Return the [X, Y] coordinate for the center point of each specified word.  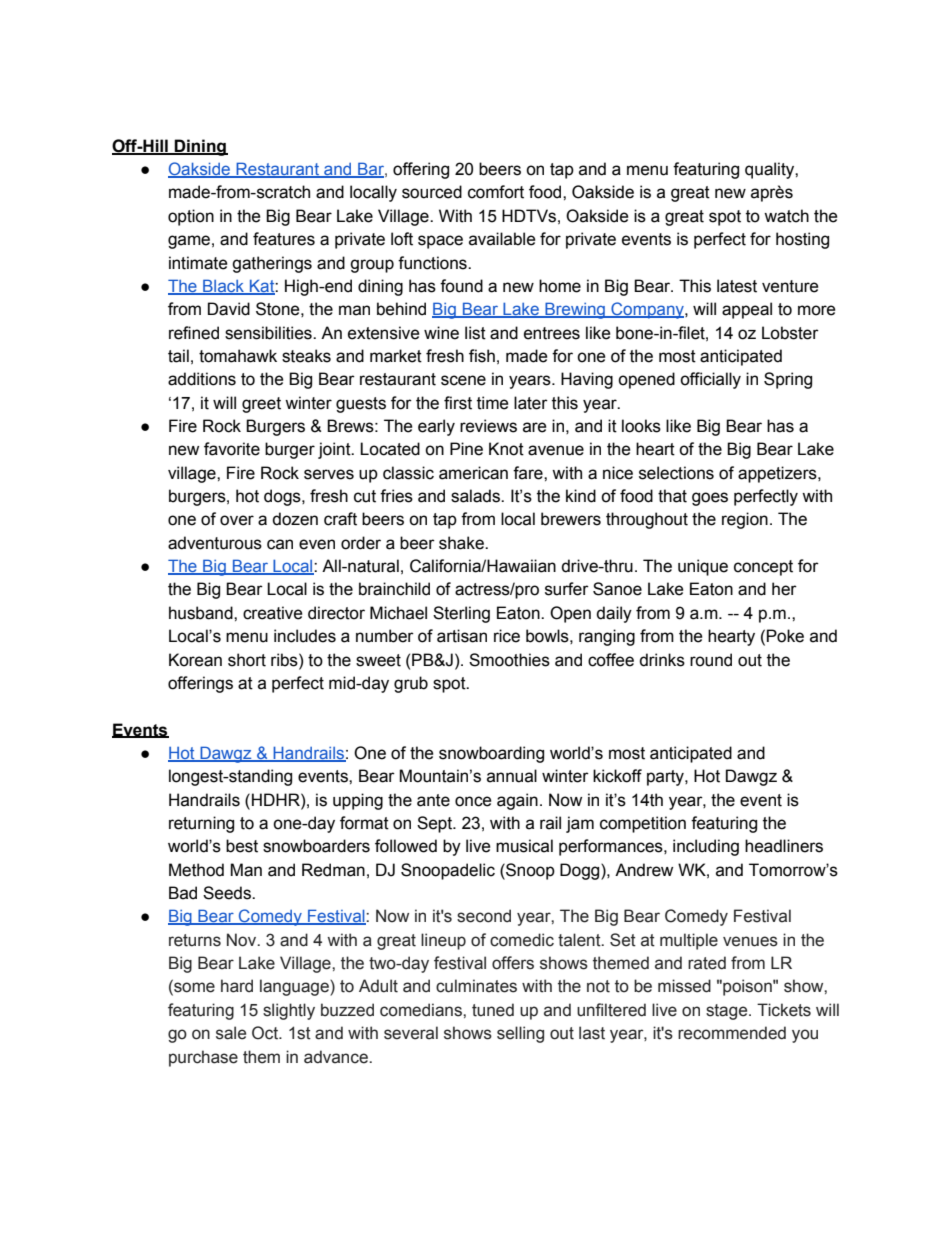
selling [520, 1034]
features [284, 239]
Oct [266, 1033]
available [502, 239]
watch [786, 216]
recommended [732, 1033]
